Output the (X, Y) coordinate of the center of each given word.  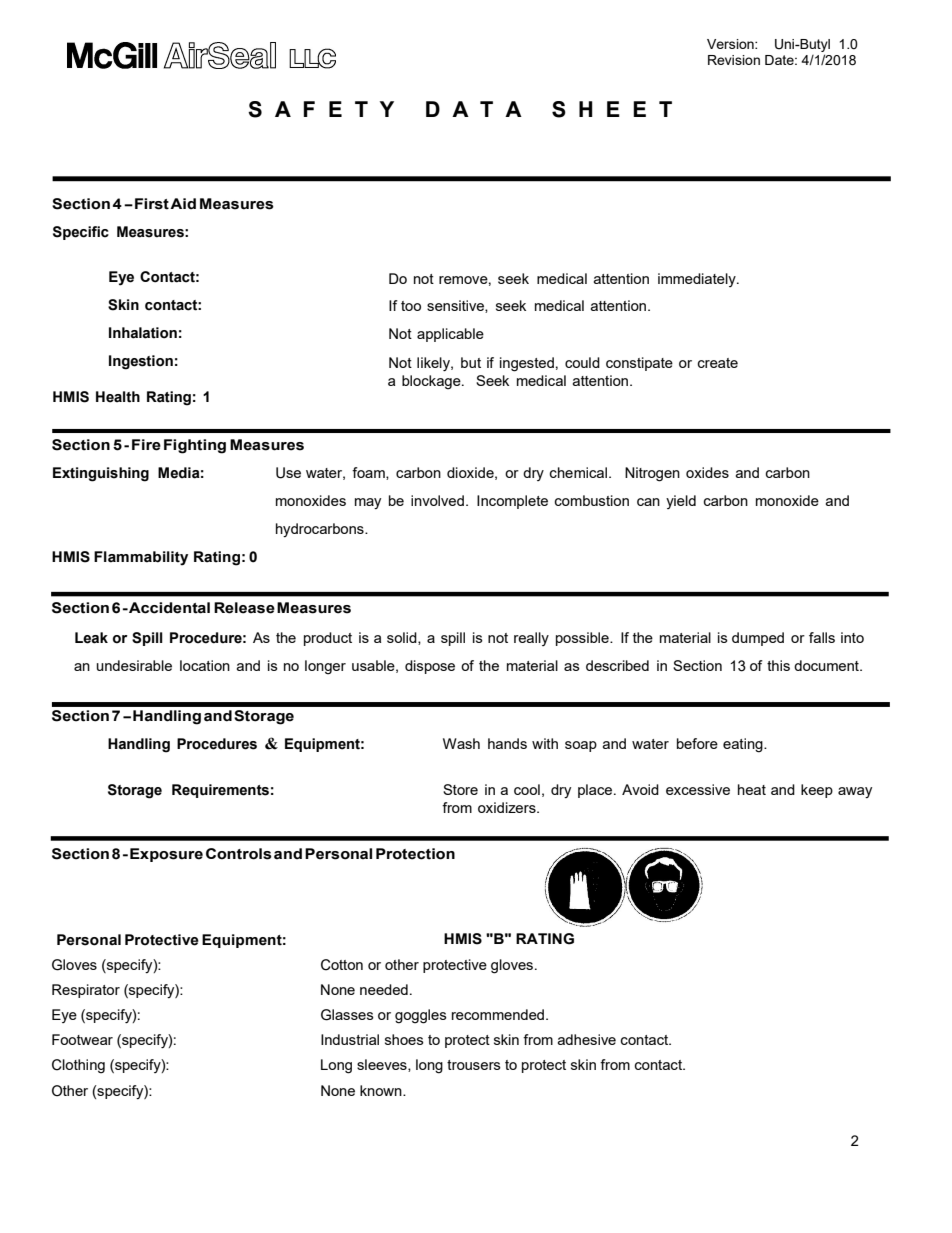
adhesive (587, 1039)
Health (118, 397)
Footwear (82, 1039)
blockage (432, 382)
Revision (734, 60)
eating (744, 745)
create (718, 363)
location (205, 665)
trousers (474, 1065)
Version (731, 44)
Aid (183, 203)
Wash (461, 743)
